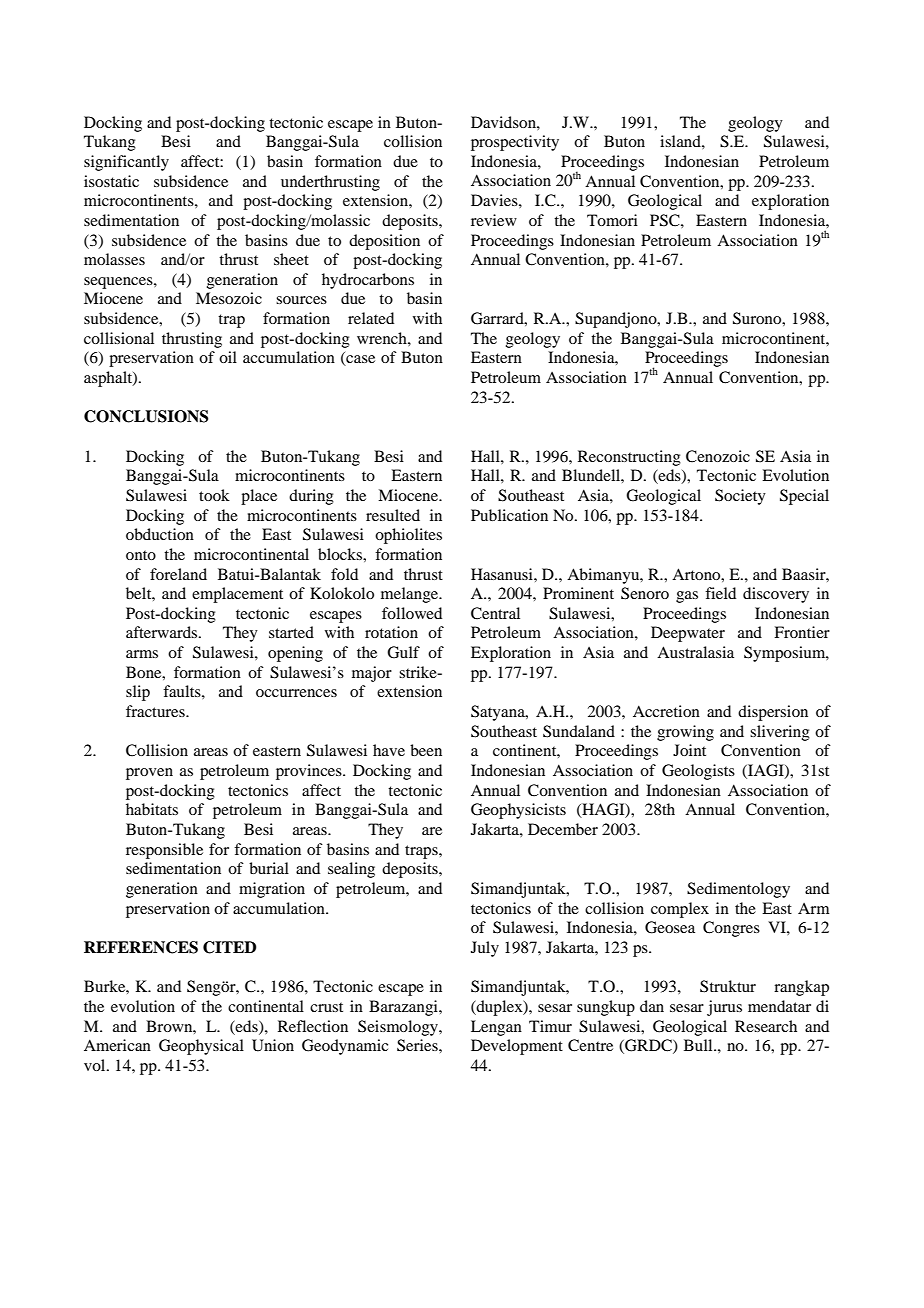  I want to click on deposition, so click(384, 242).
